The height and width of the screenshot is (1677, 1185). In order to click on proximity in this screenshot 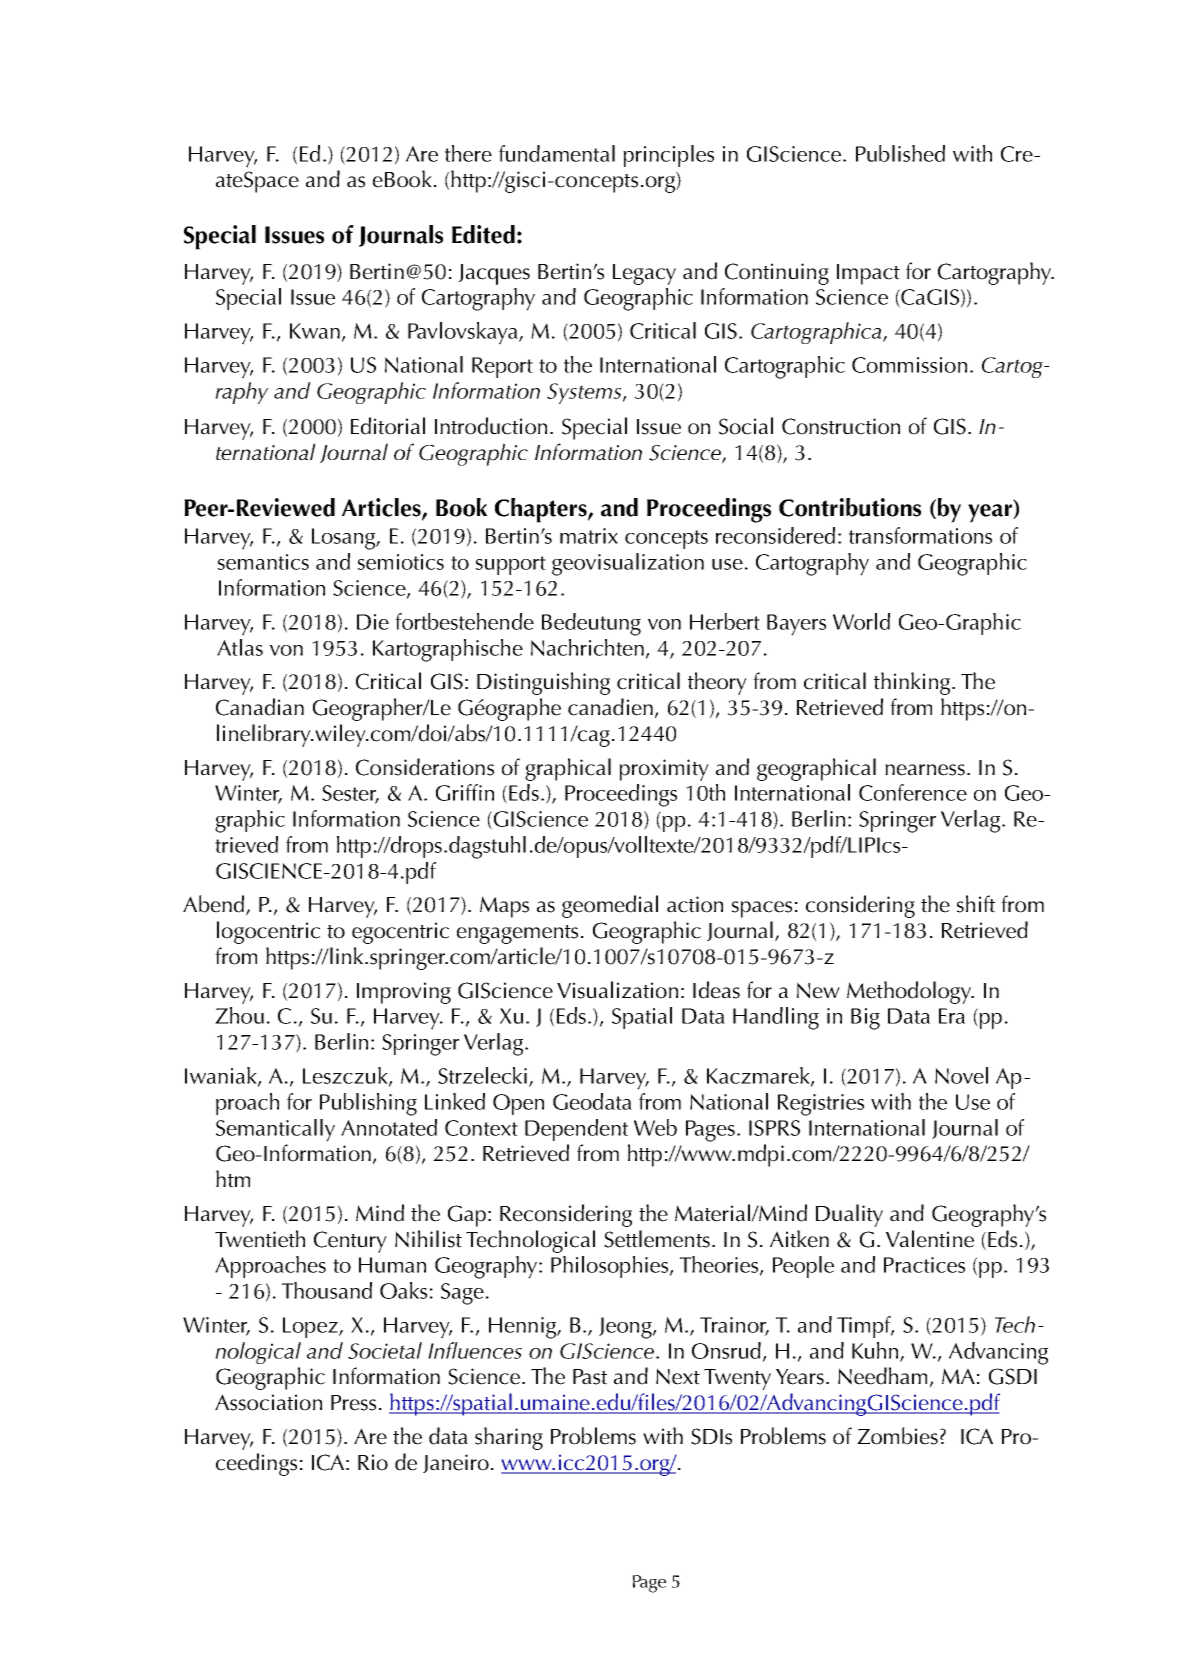, I will do `click(664, 770)`.
